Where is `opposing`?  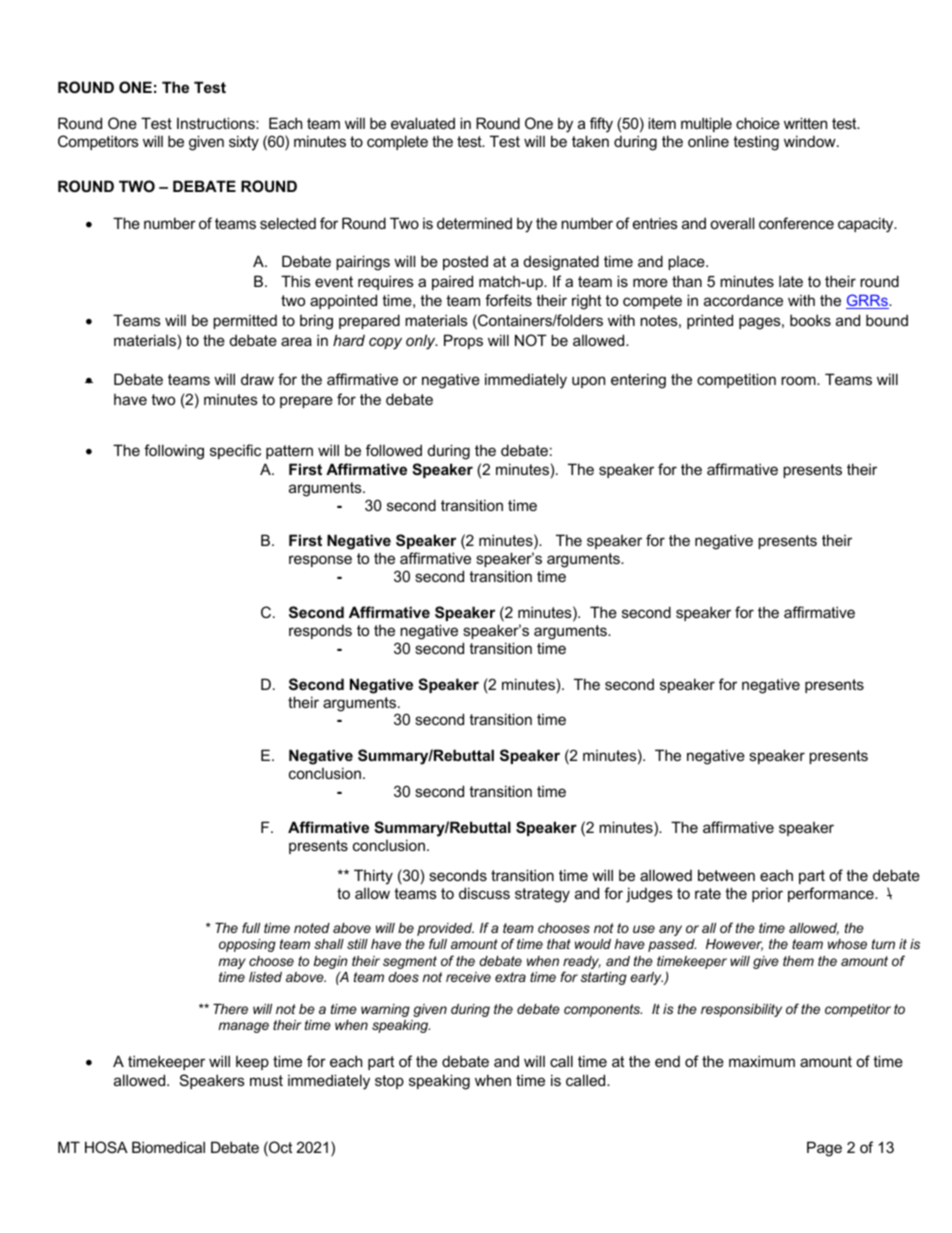 opposing is located at coordinates (247, 945).
